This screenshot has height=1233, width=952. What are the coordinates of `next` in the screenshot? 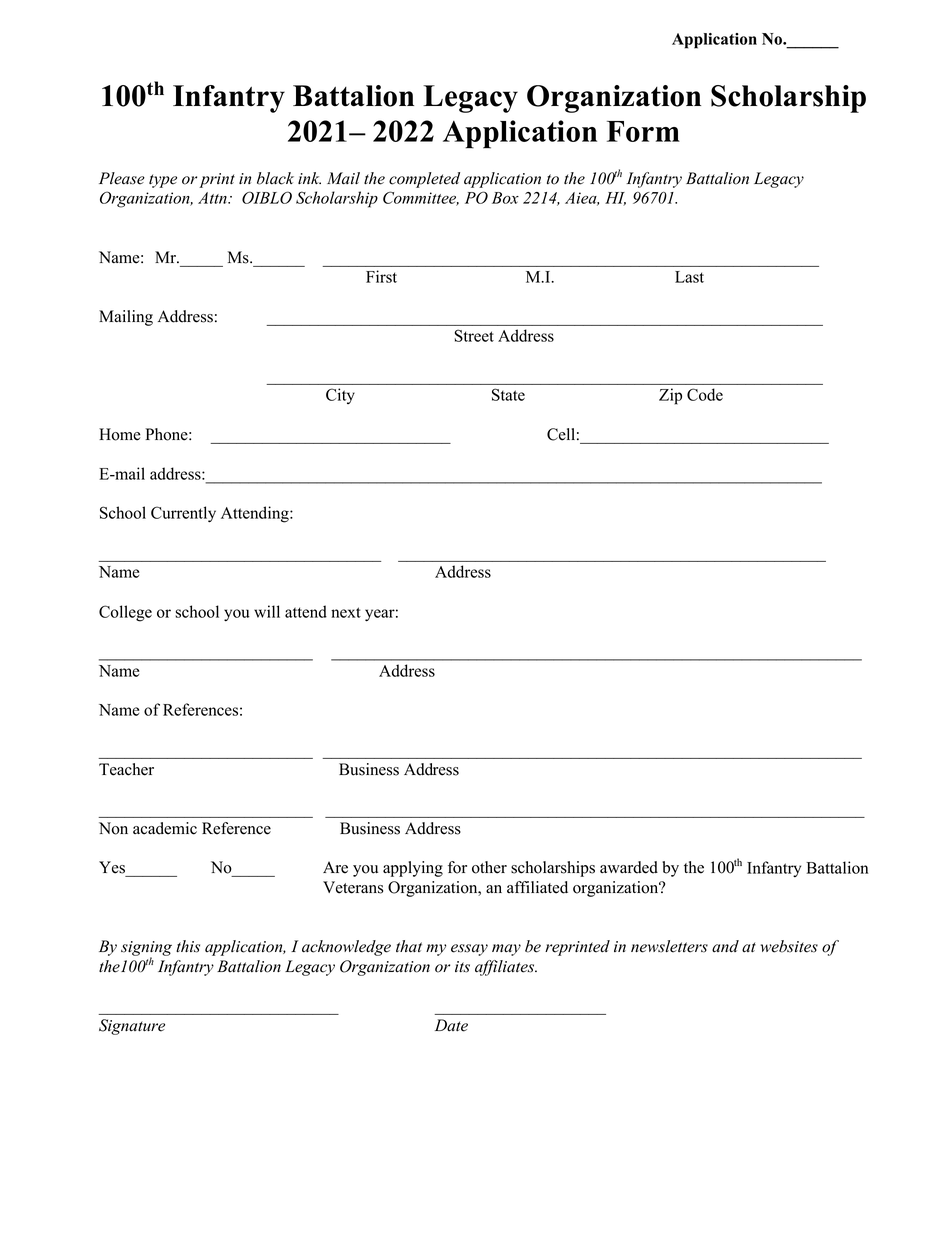 It's located at (346, 612).
